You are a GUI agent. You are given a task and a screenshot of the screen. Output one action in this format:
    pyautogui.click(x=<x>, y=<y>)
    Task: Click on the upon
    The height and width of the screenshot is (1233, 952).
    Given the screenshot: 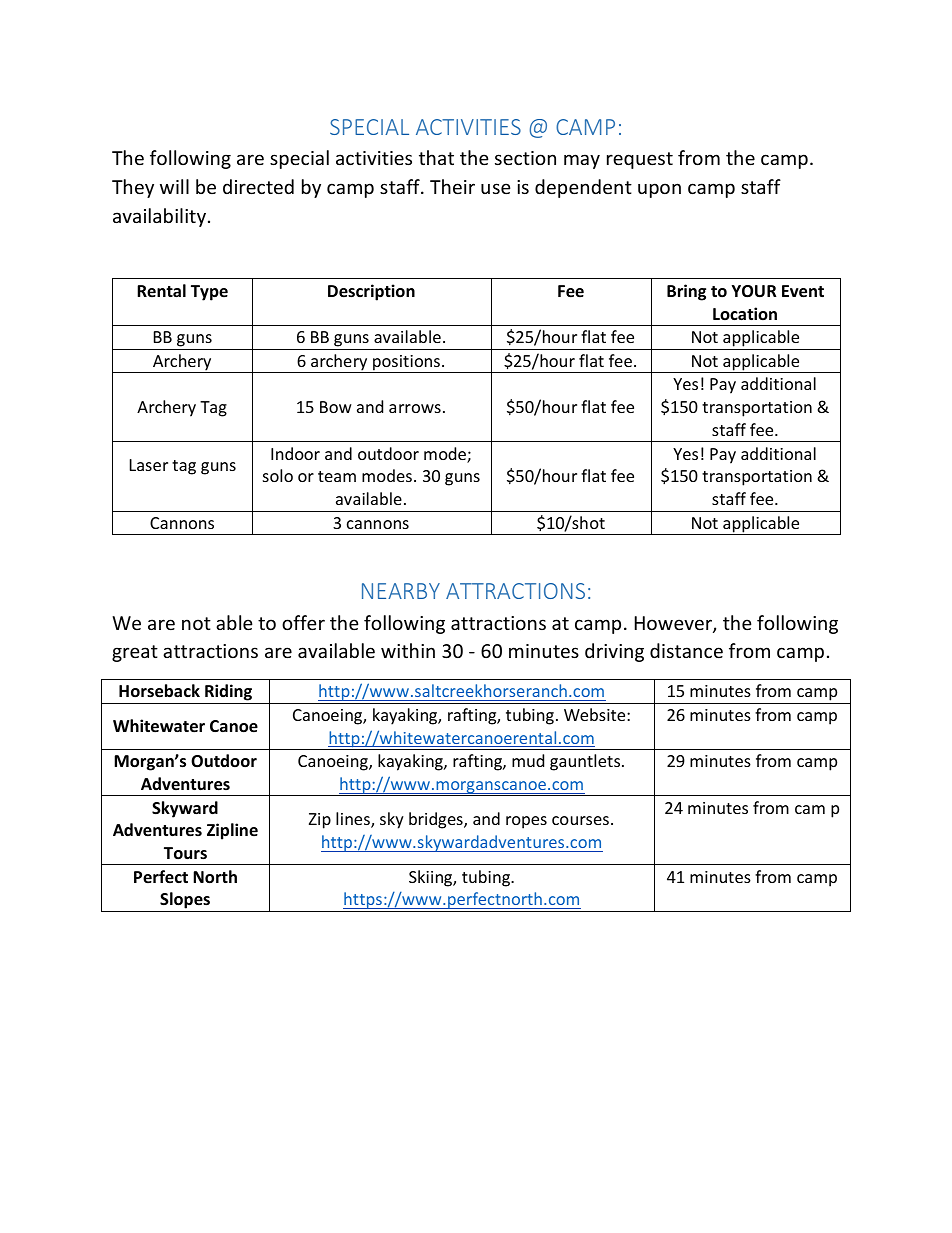 What is the action you would take?
    pyautogui.click(x=659, y=190)
